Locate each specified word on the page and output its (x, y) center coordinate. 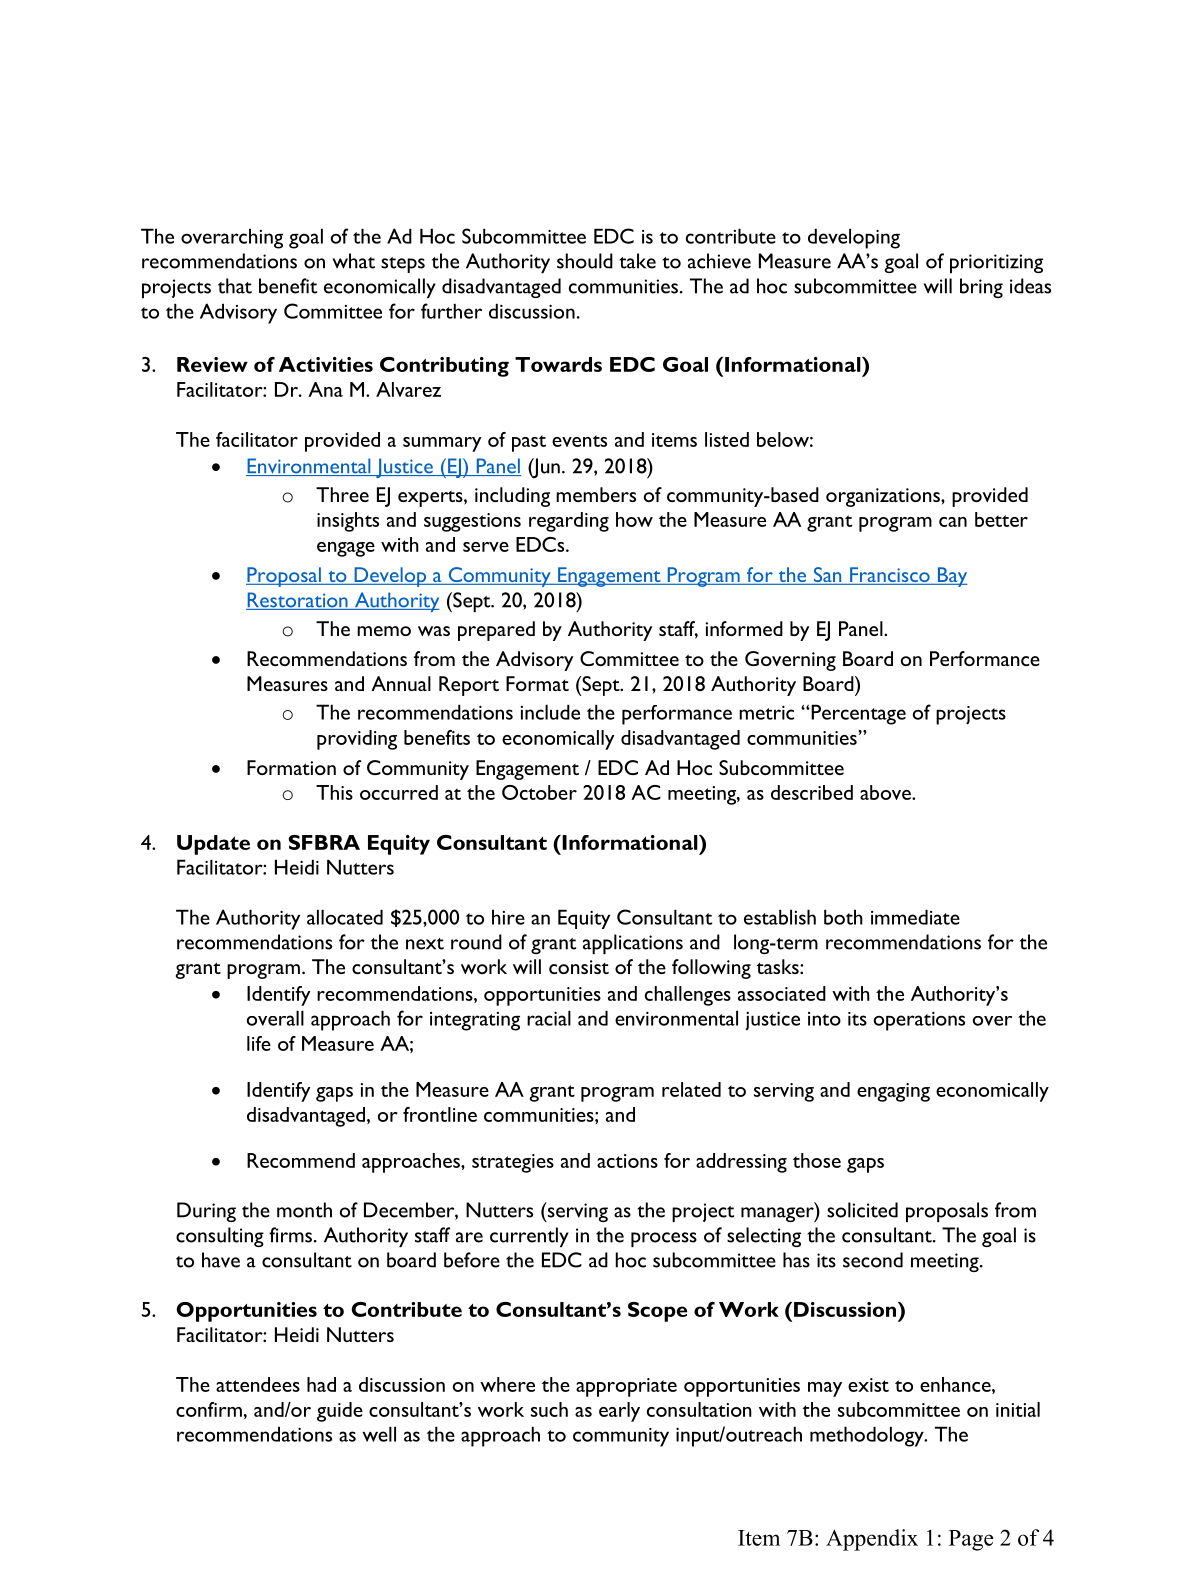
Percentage (857, 714)
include (550, 712)
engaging (893, 1092)
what (354, 261)
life (259, 1043)
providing (357, 740)
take (637, 261)
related (691, 1089)
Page (971, 1540)
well (379, 1434)
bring (981, 288)
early (619, 1412)
